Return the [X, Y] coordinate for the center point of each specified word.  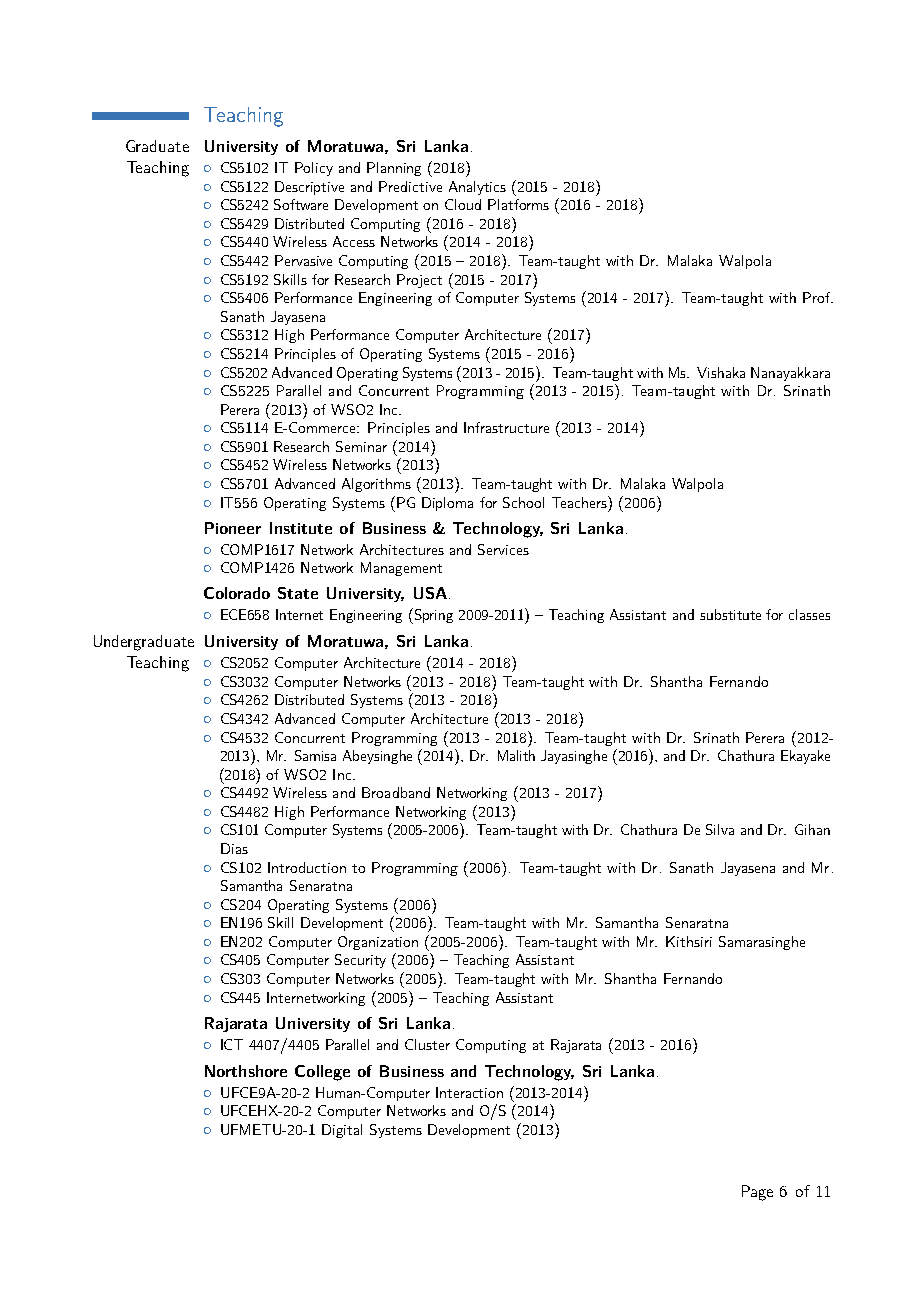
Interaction [469, 1092]
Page [757, 1193]
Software [301, 204]
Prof [818, 297]
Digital [342, 1131]
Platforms [518, 204]
